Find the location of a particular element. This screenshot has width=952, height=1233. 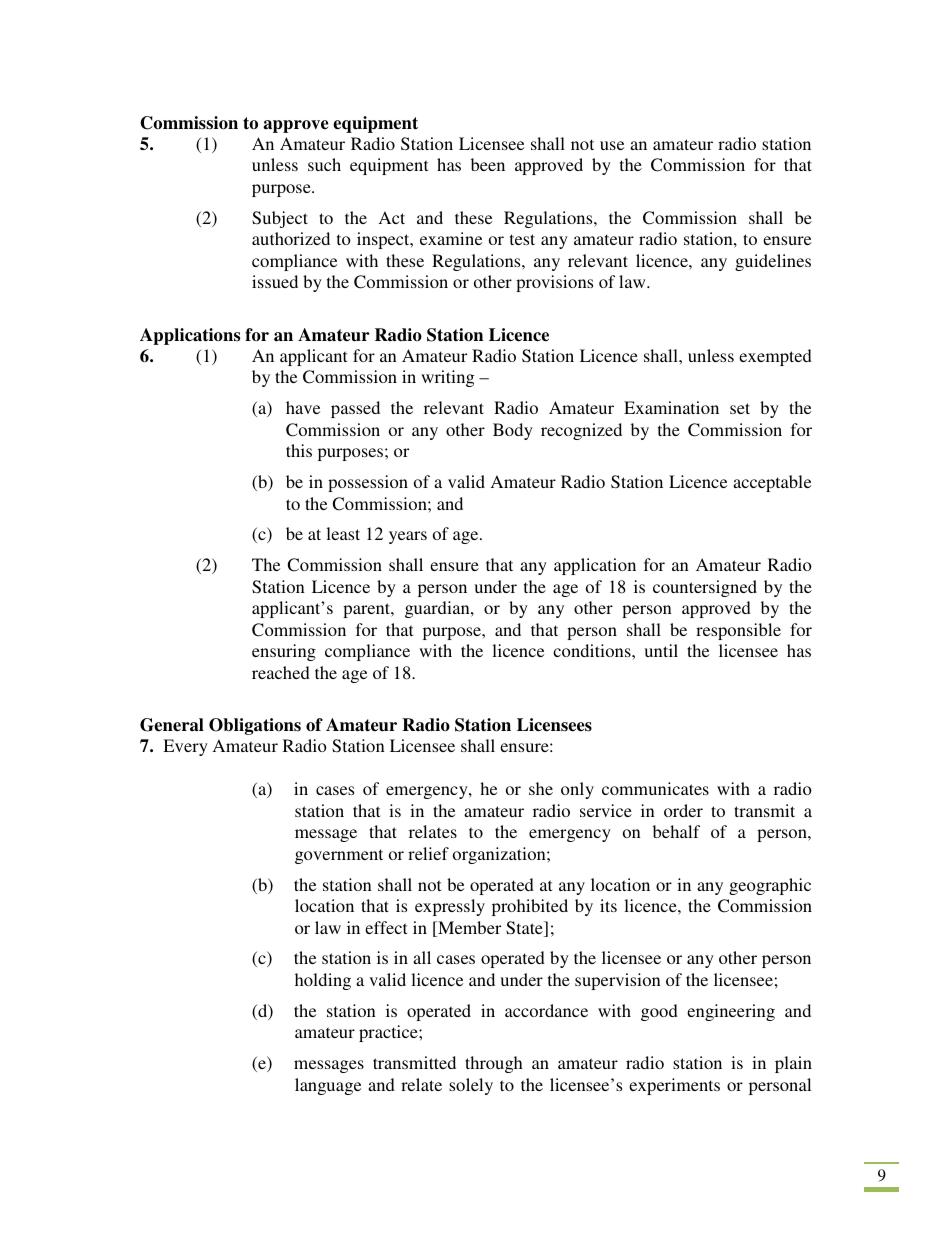

been is located at coordinates (488, 164).
